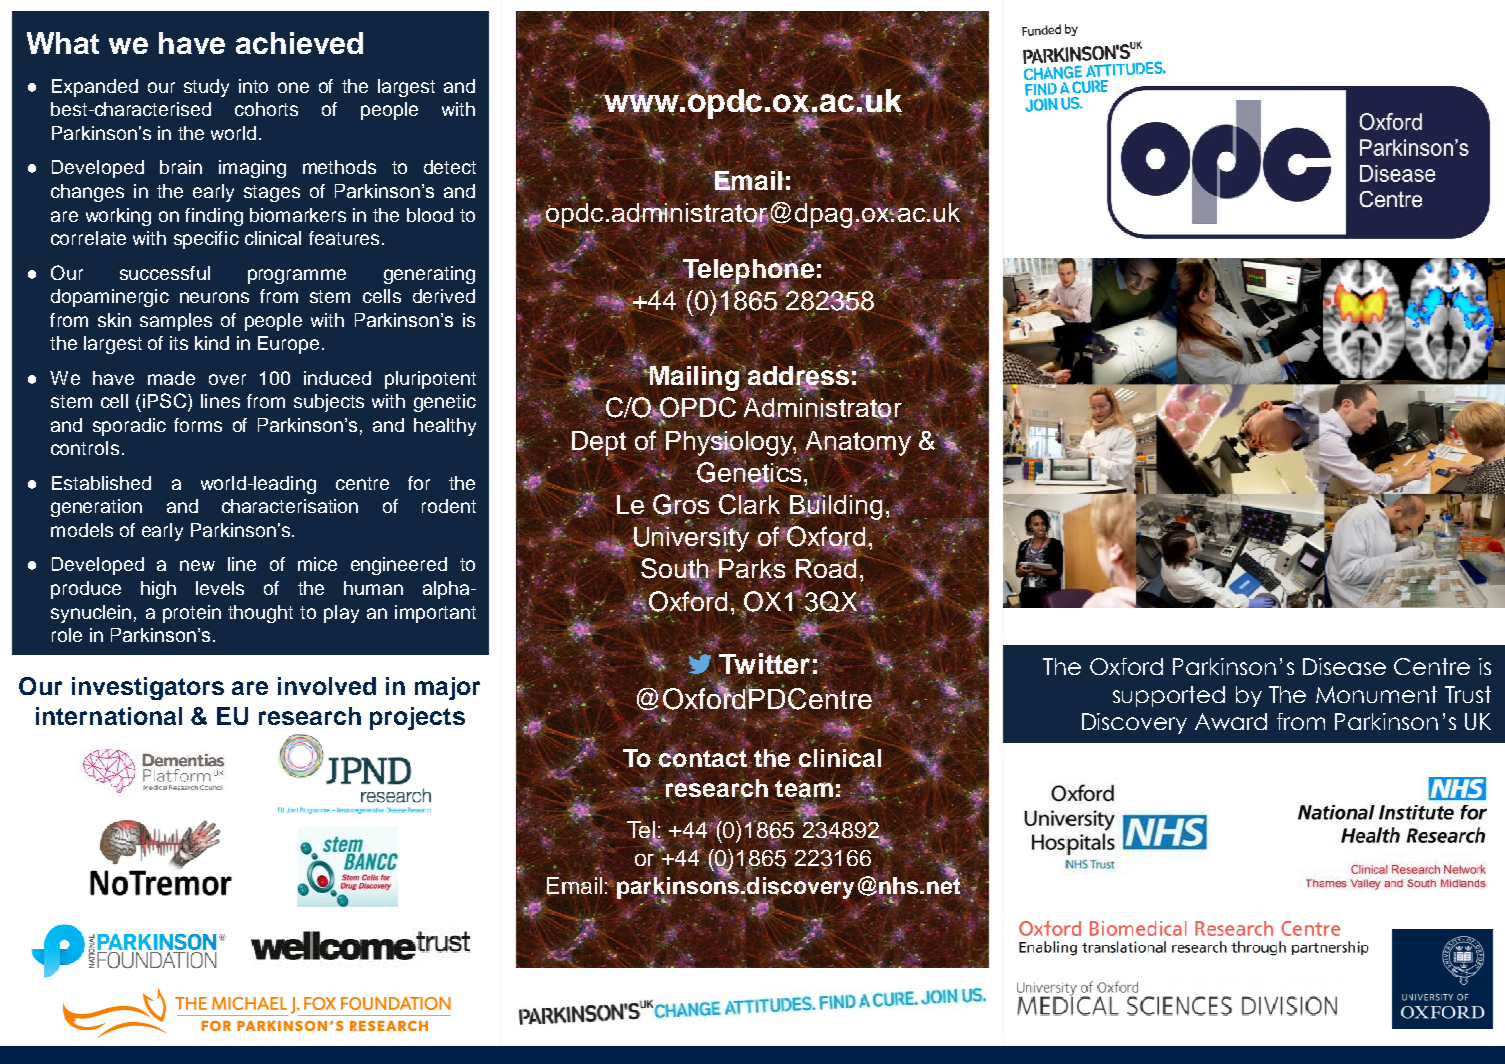 The width and height of the page is (1505, 1064). What do you see at coordinates (220, 588) in the page?
I see `levels` at bounding box center [220, 588].
